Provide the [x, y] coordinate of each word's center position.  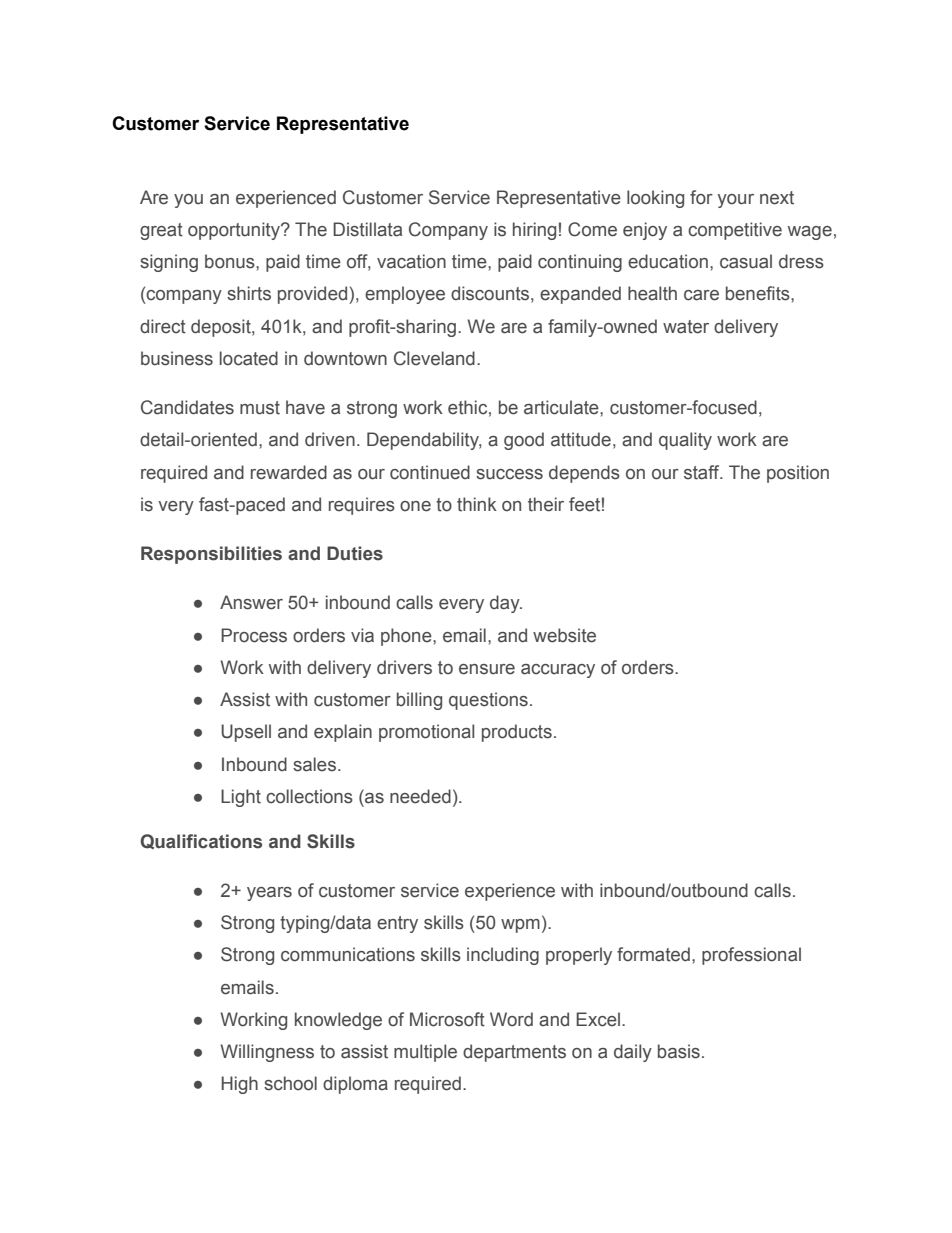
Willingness [267, 1053]
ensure [487, 669]
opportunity [235, 231]
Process [254, 635]
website [564, 635]
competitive [735, 231]
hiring [534, 231]
